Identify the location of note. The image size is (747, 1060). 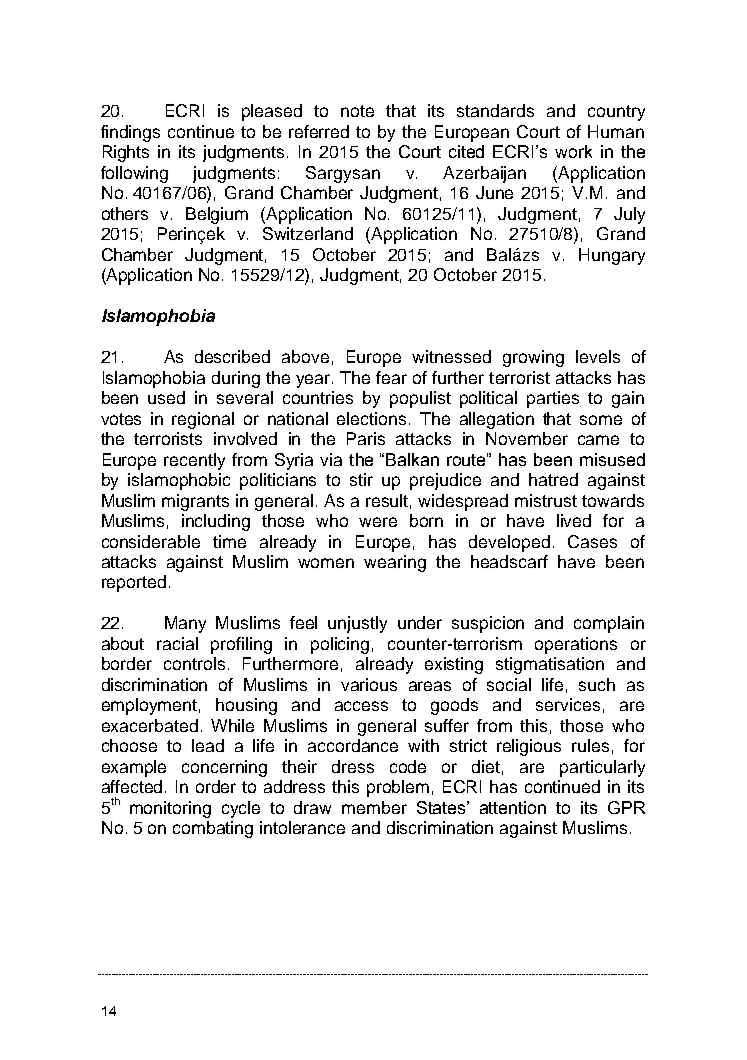
(357, 111).
